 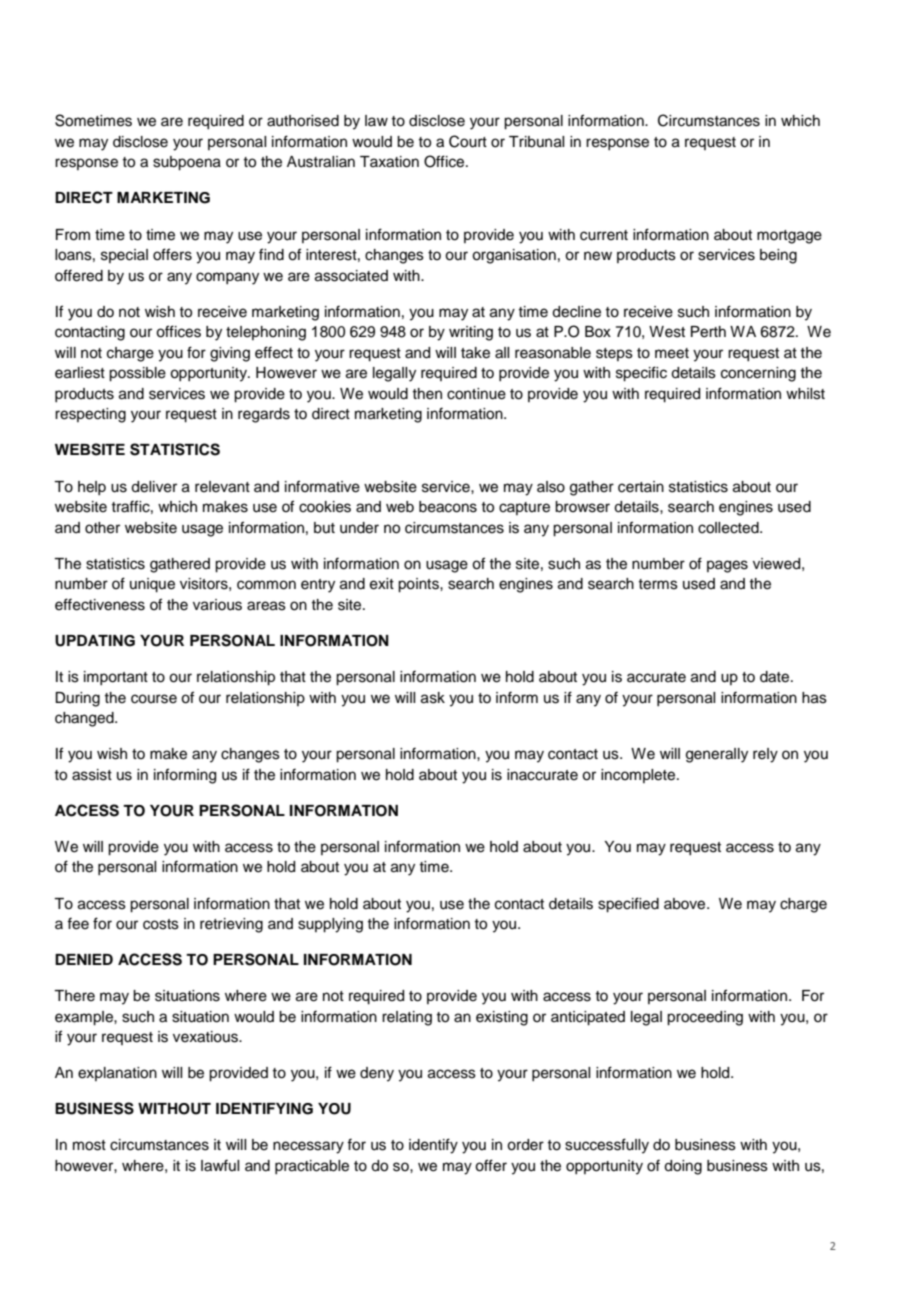 What do you see at coordinates (525, 1145) in the document?
I see `order` at bounding box center [525, 1145].
